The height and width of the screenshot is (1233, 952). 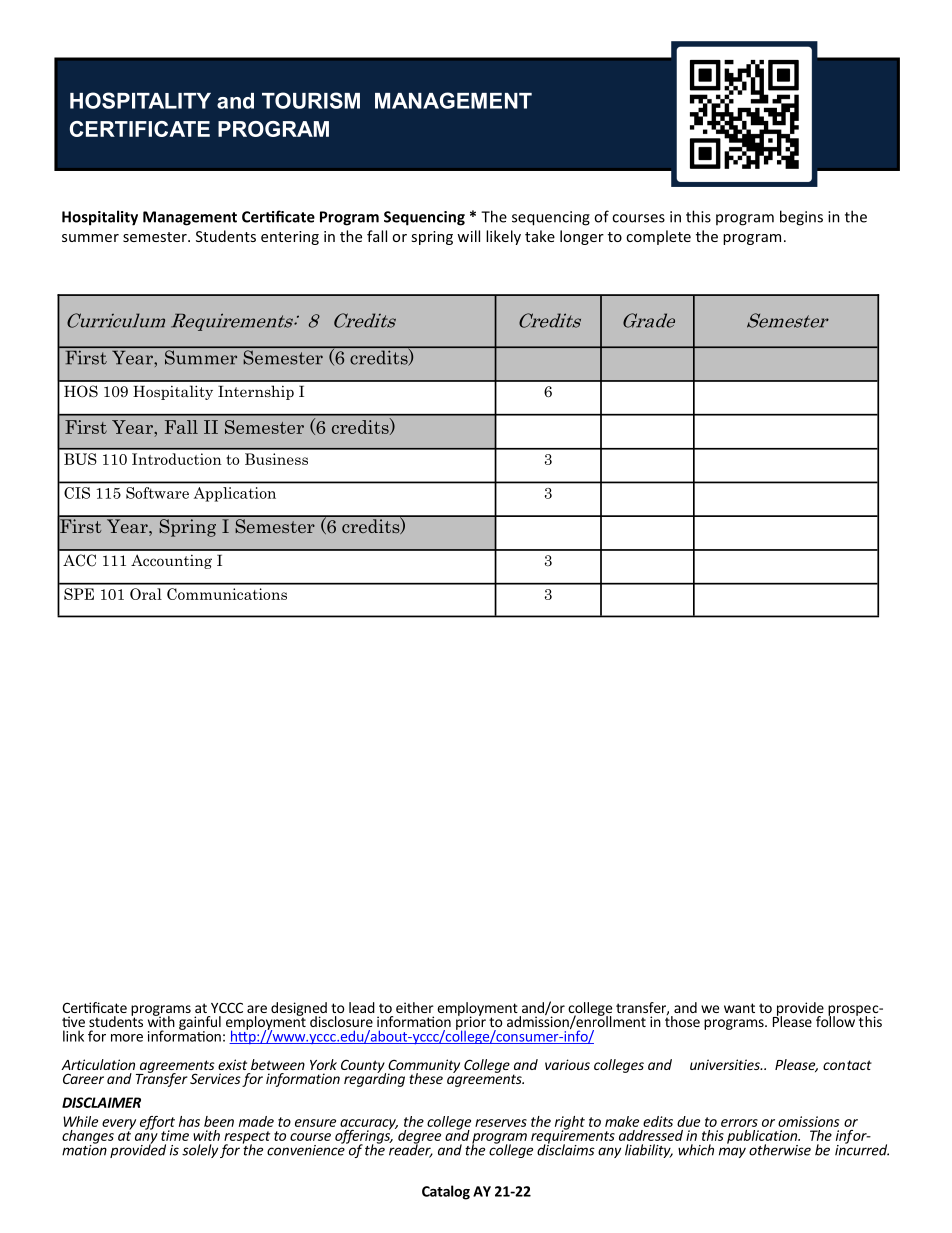 I want to click on want, so click(x=739, y=1008).
